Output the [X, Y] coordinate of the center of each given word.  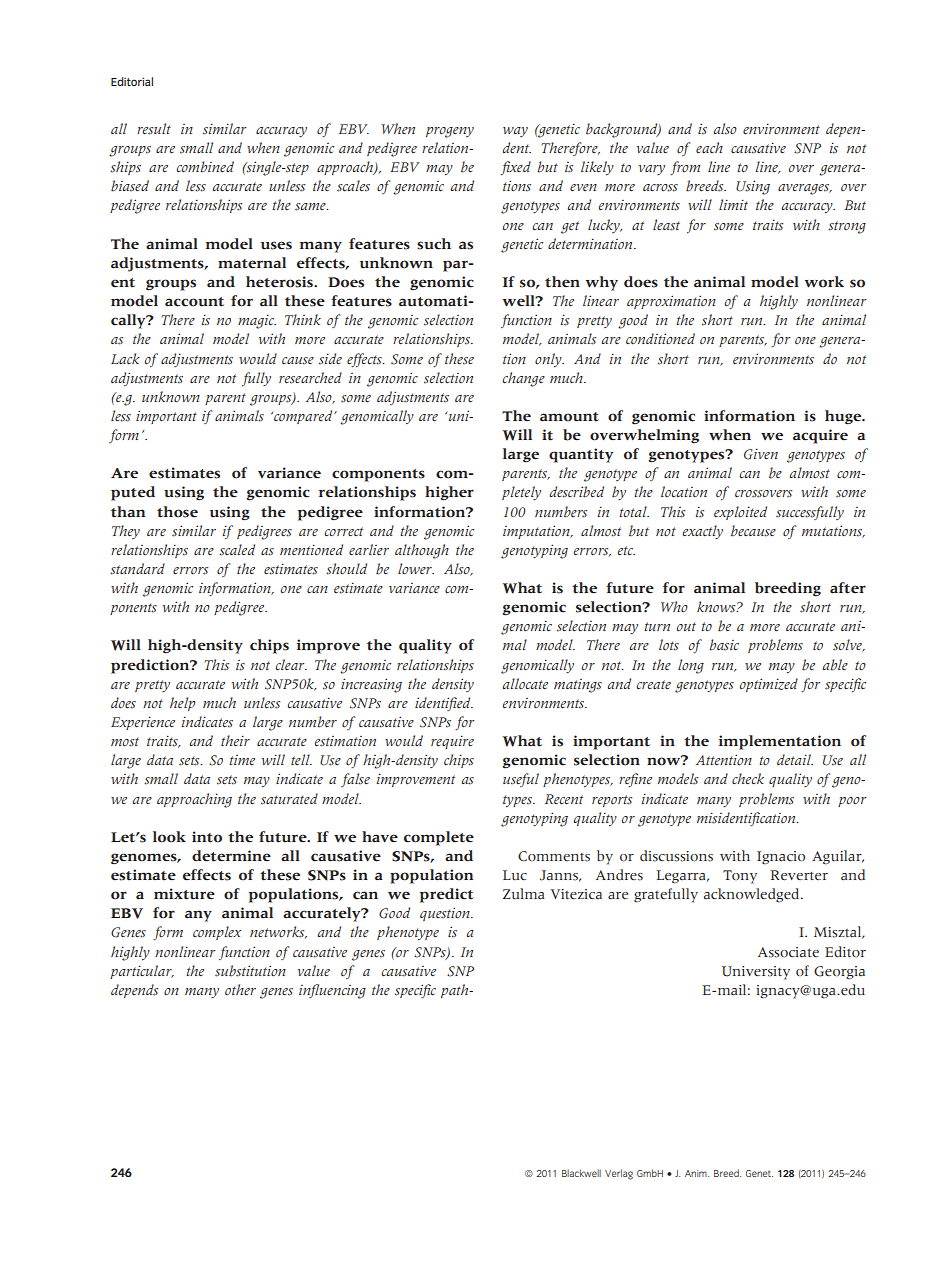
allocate [525, 684]
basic [724, 645]
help [182, 704]
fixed [516, 168]
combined [205, 167]
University [756, 973]
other [240, 989]
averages [804, 189]
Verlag [619, 1174]
